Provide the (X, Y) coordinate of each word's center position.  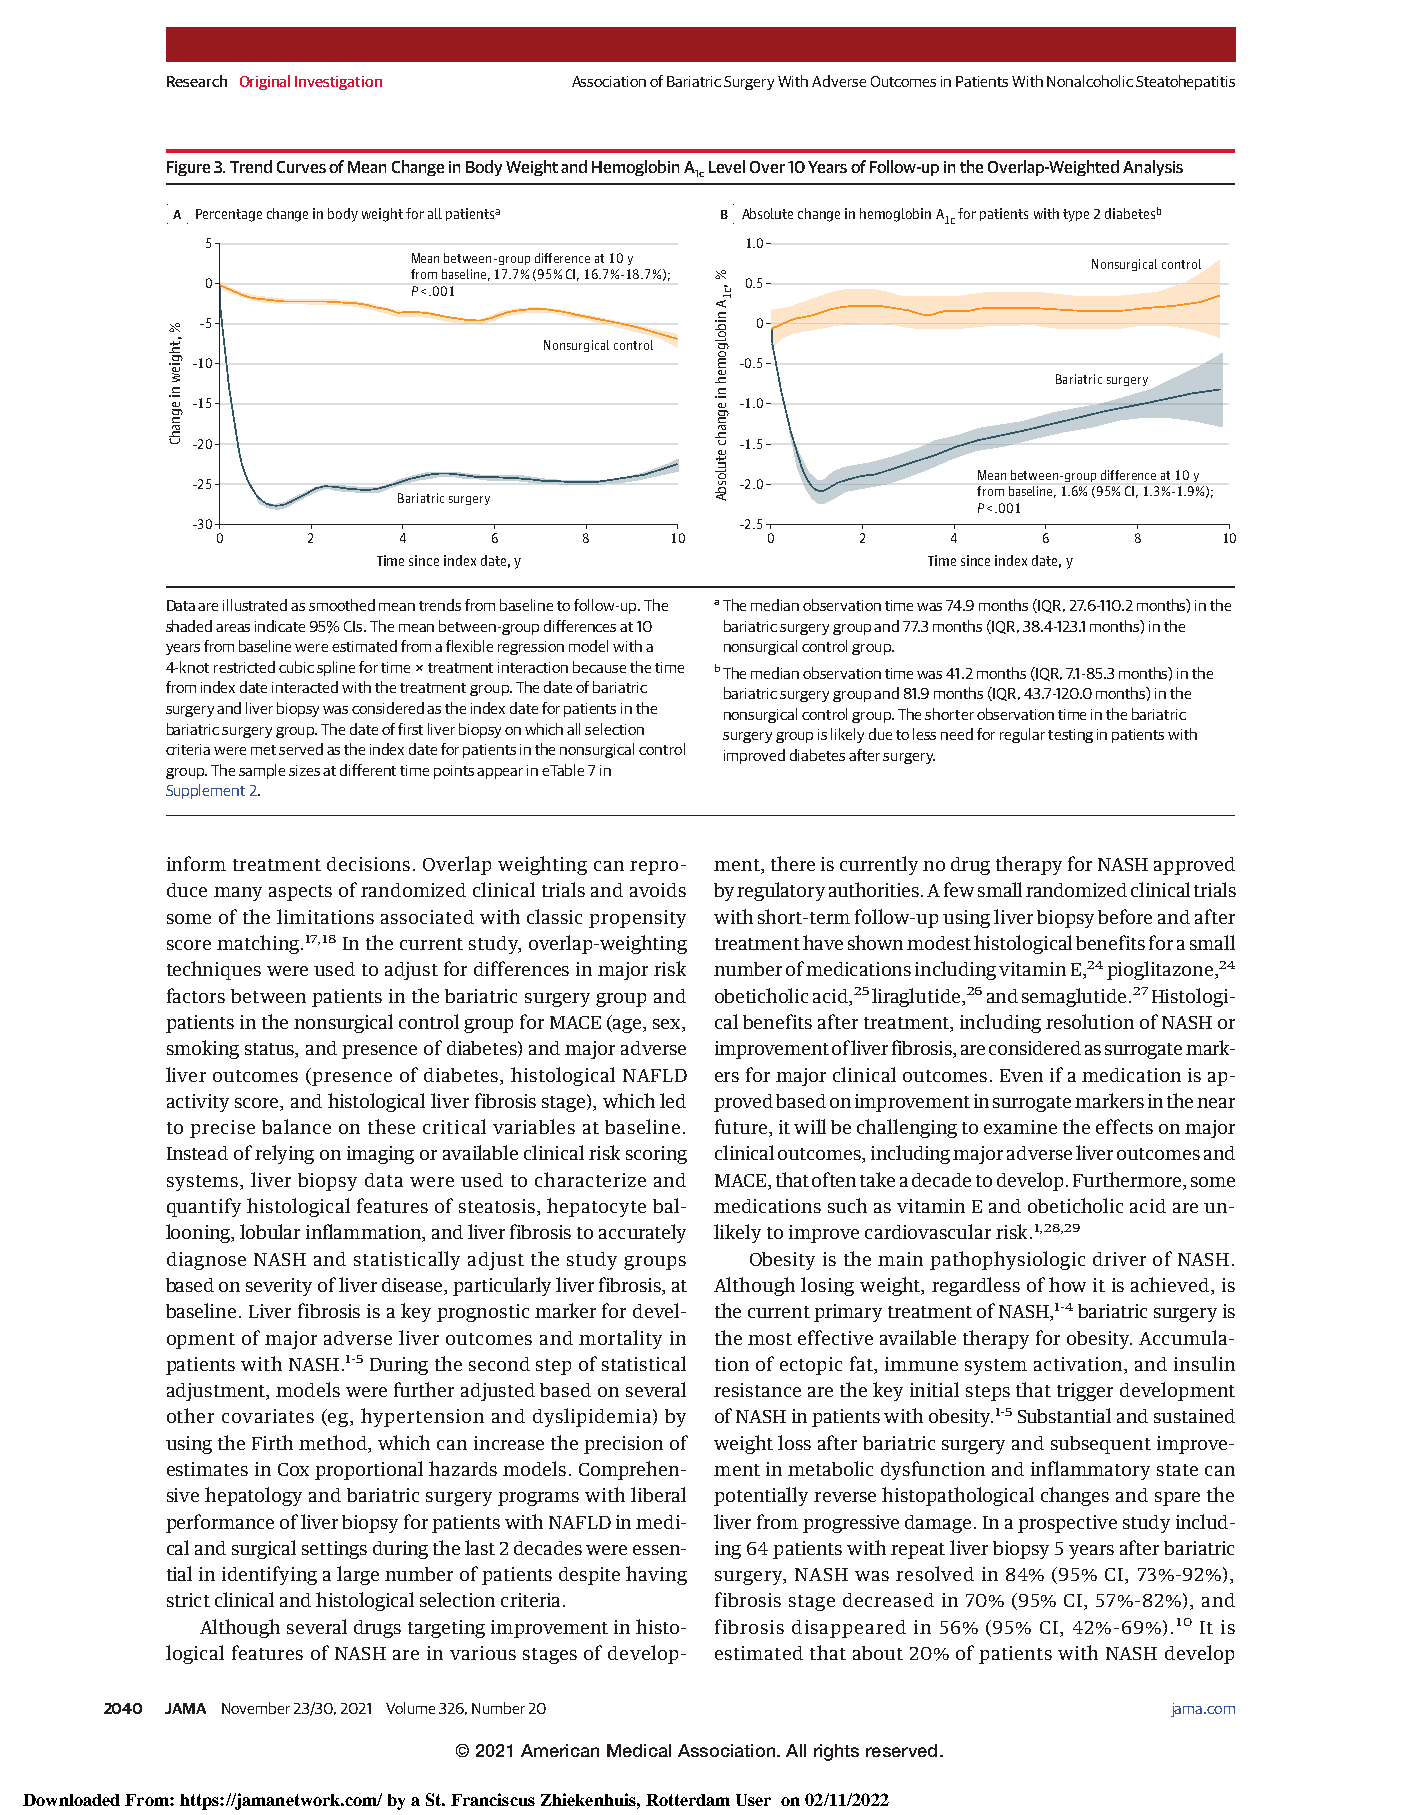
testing (1070, 736)
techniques (214, 970)
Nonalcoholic (1090, 81)
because (599, 667)
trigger (1085, 1392)
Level (727, 166)
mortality (620, 1339)
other (190, 1415)
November (256, 1708)
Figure (188, 168)
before (1125, 916)
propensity (637, 919)
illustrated (255, 605)
